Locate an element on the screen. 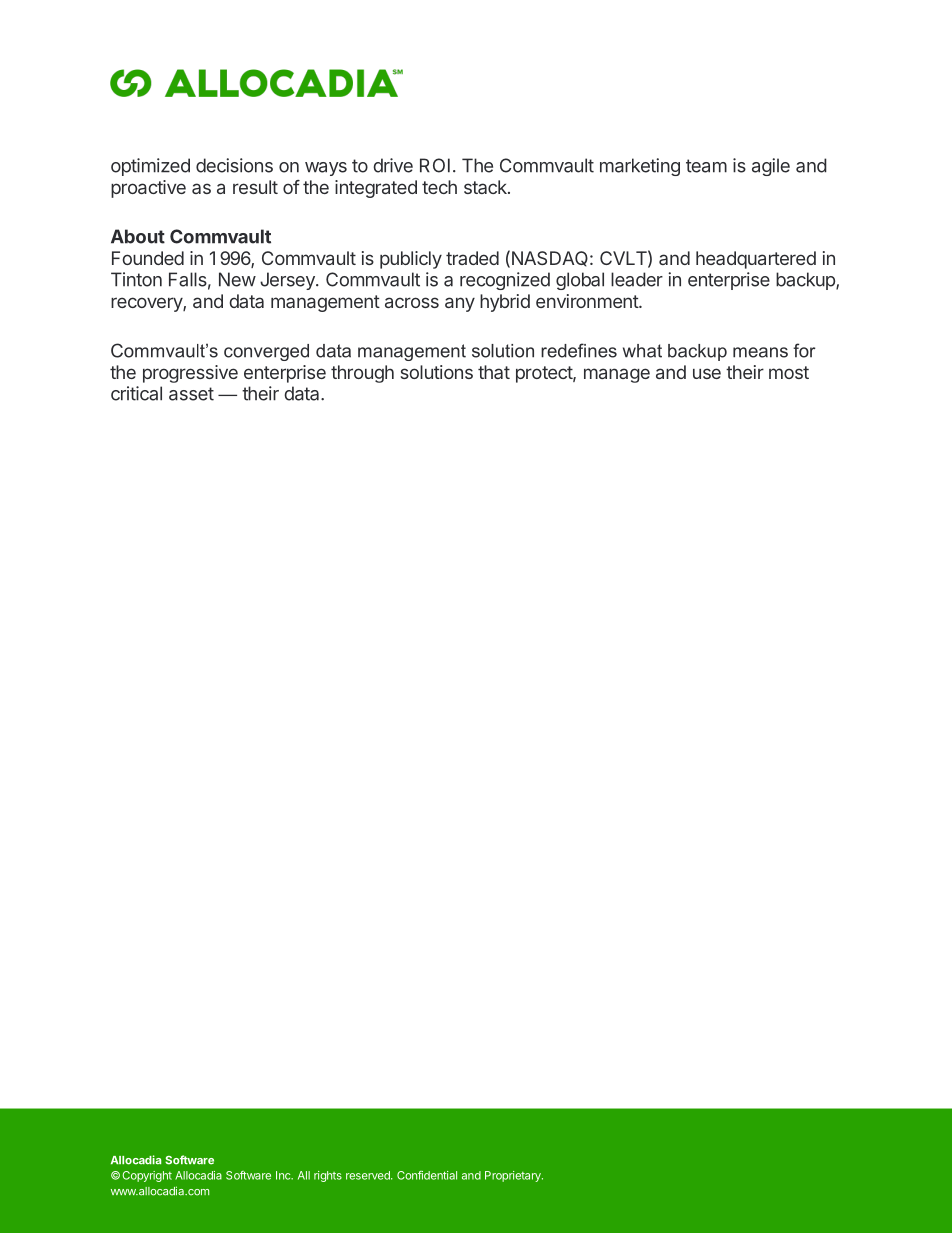 This screenshot has width=952, height=1233. result is located at coordinates (255, 187).
